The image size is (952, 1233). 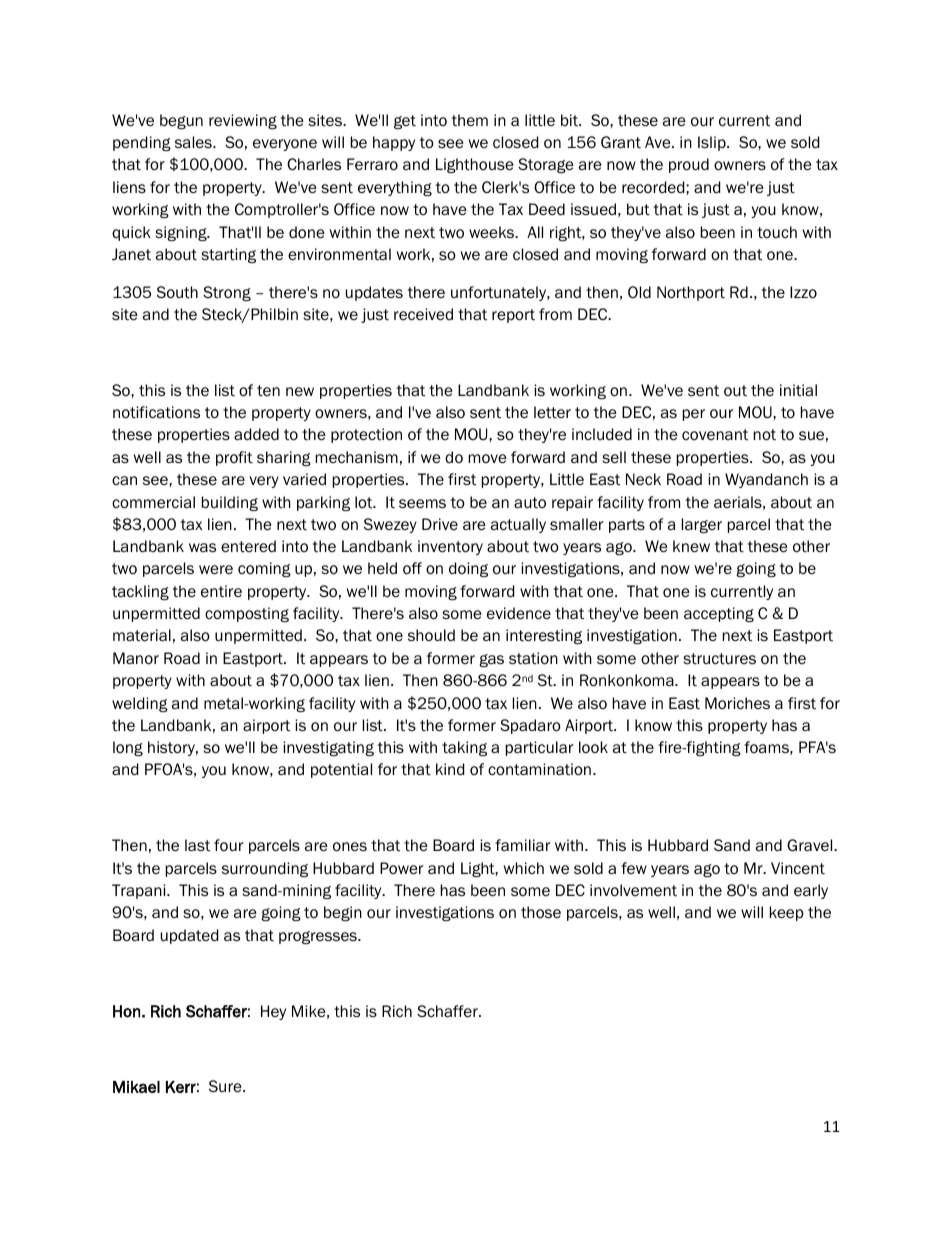 I want to click on move, so click(x=488, y=458).
